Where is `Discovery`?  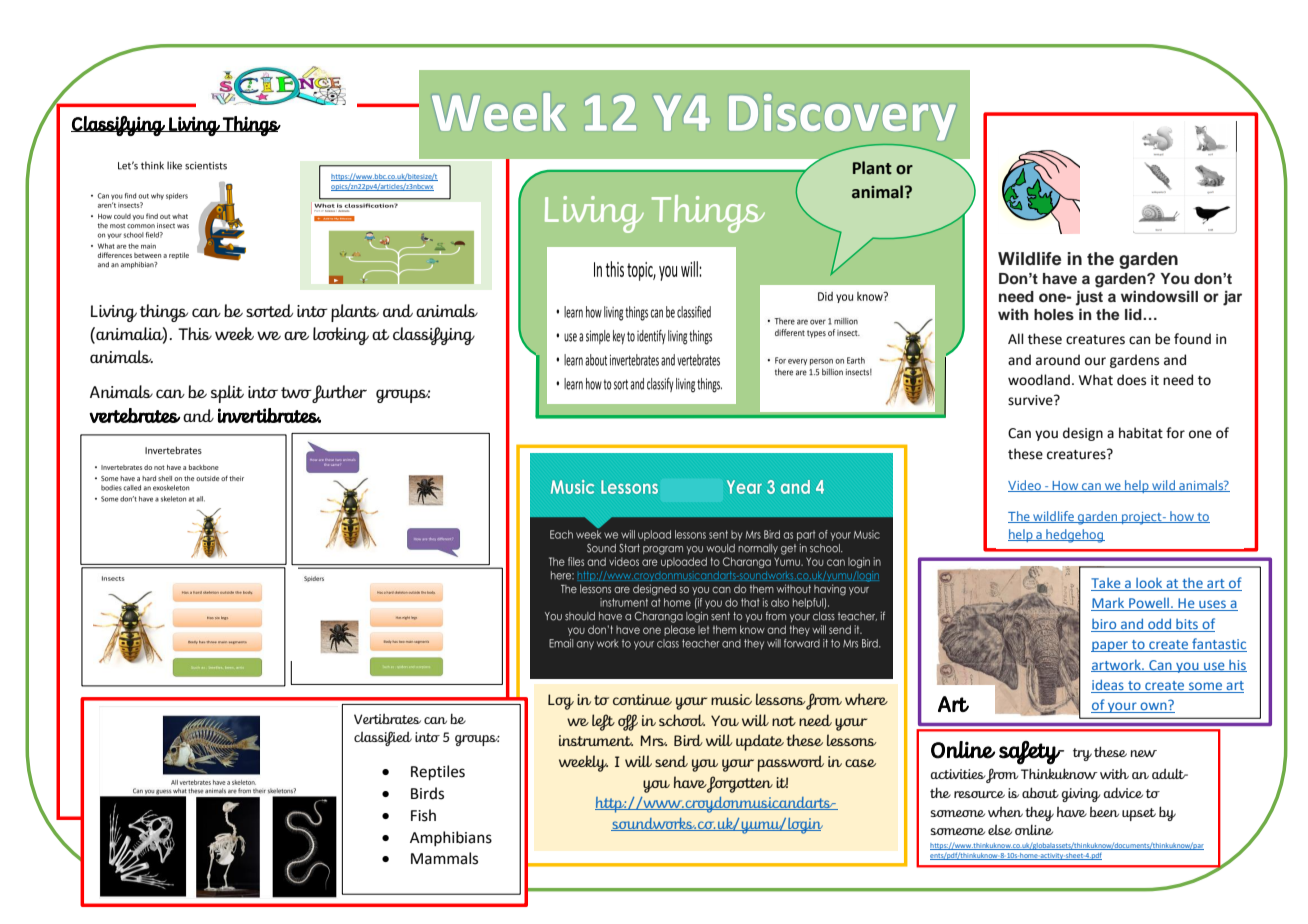 Discovery is located at coordinates (842, 117).
